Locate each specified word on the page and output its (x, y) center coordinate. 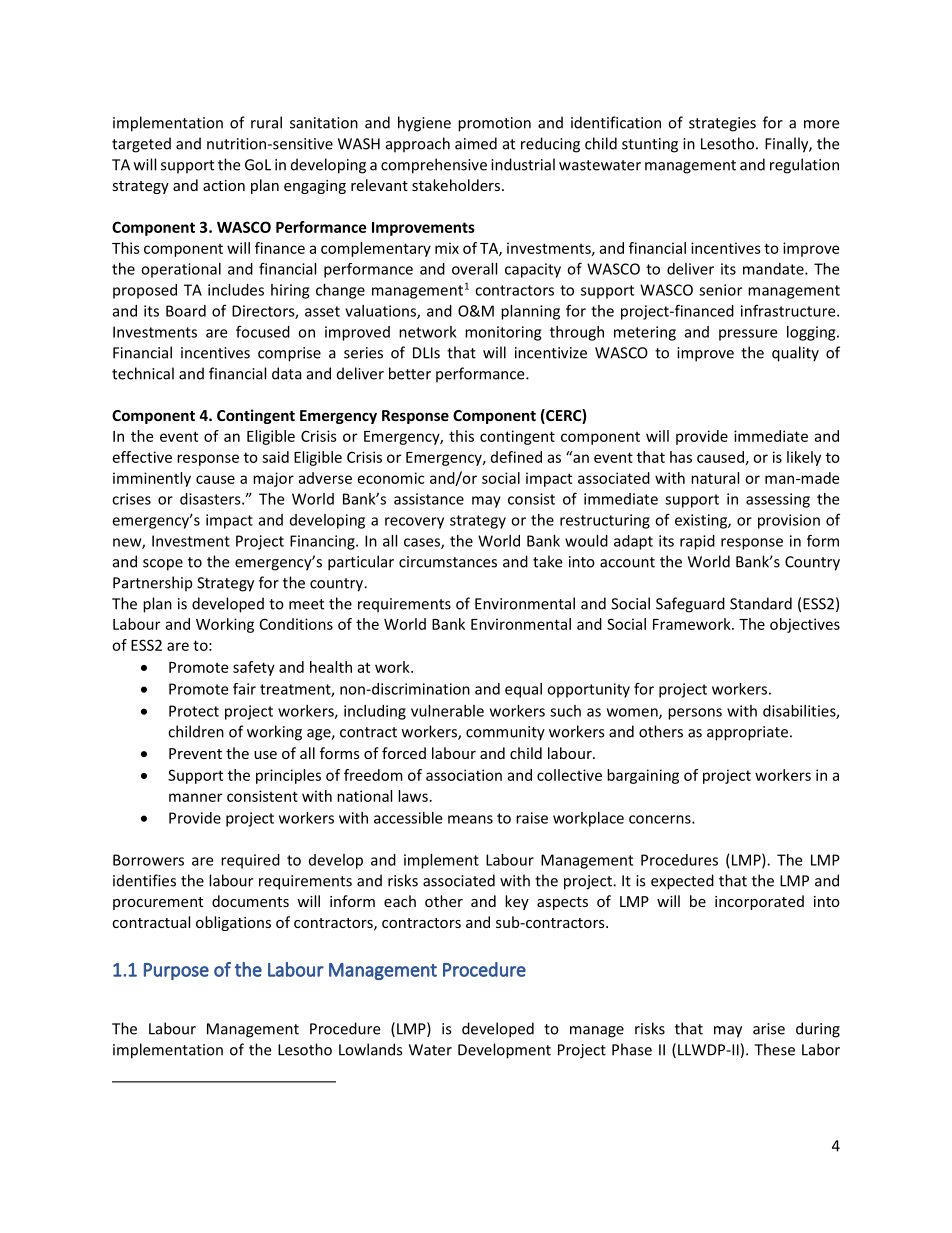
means (470, 819)
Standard (761, 603)
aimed (476, 143)
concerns (661, 819)
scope (163, 565)
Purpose (176, 971)
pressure (748, 335)
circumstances (448, 562)
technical (143, 373)
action (224, 185)
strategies (722, 124)
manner (195, 797)
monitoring (503, 333)
